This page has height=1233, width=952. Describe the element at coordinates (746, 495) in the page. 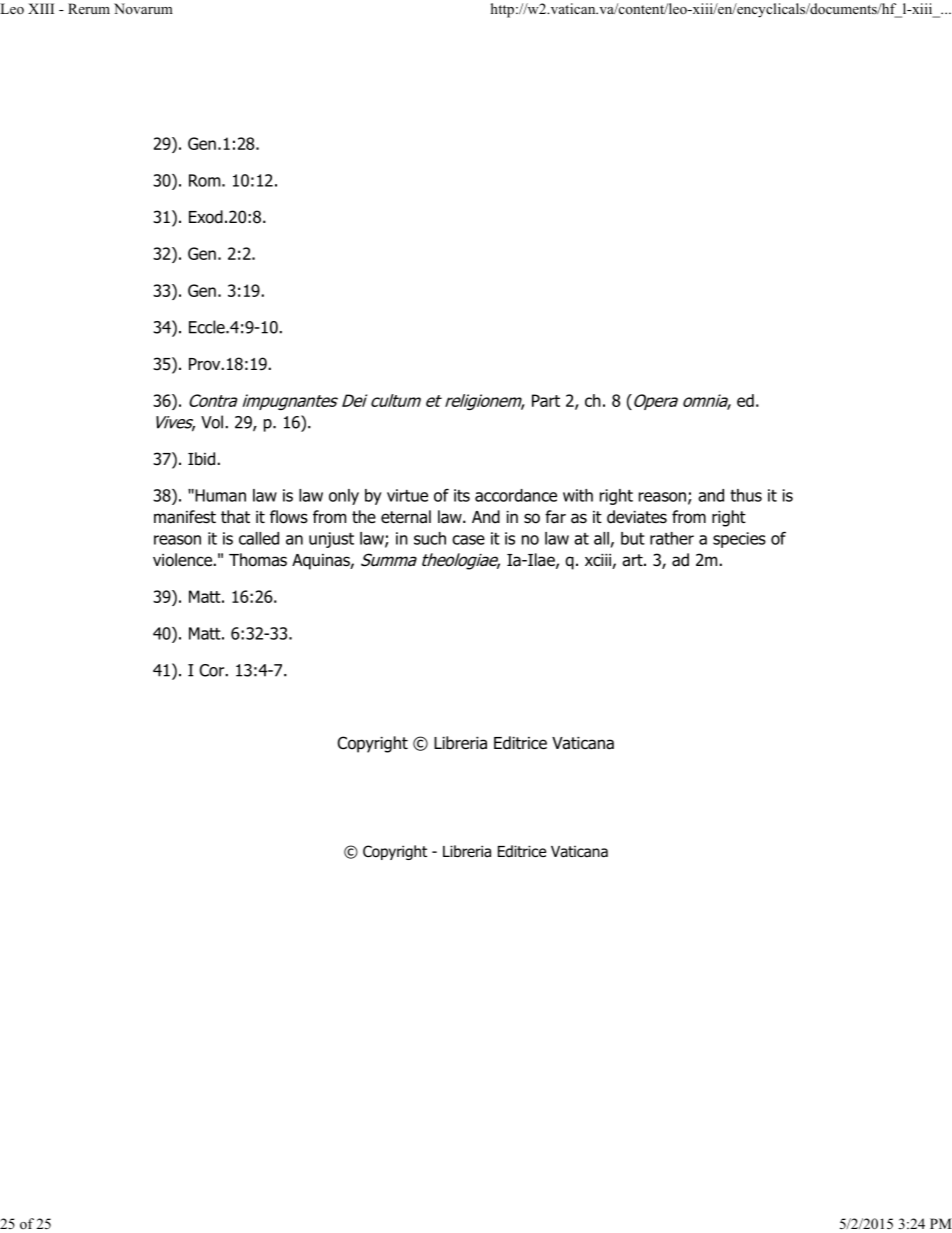

I see `thus` at that location.
